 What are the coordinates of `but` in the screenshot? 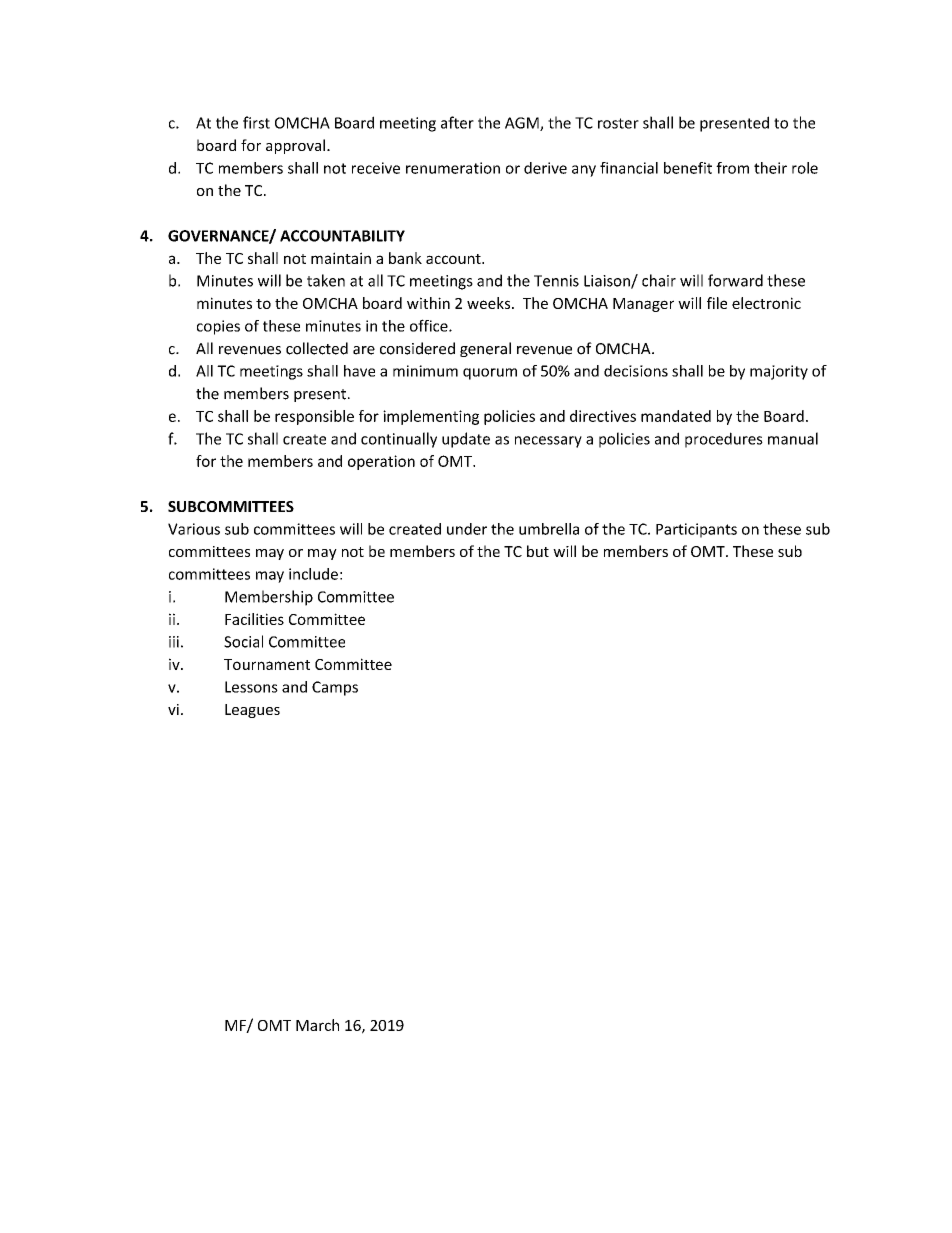 It's located at (538, 551).
